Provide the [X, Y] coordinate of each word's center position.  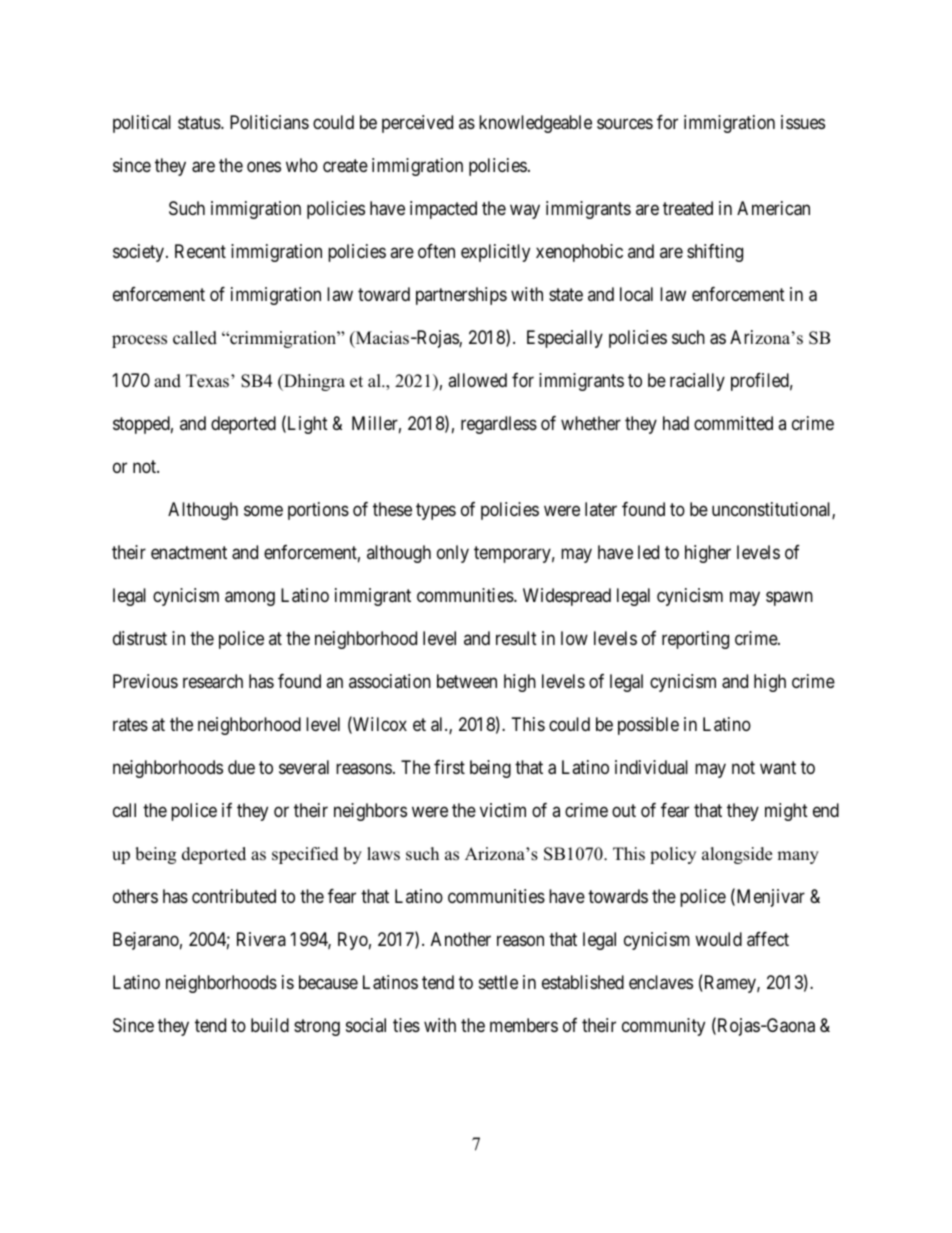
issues [803, 122]
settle [498, 982]
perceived [417, 124]
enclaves [661, 982]
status [200, 122]
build [270, 1025]
